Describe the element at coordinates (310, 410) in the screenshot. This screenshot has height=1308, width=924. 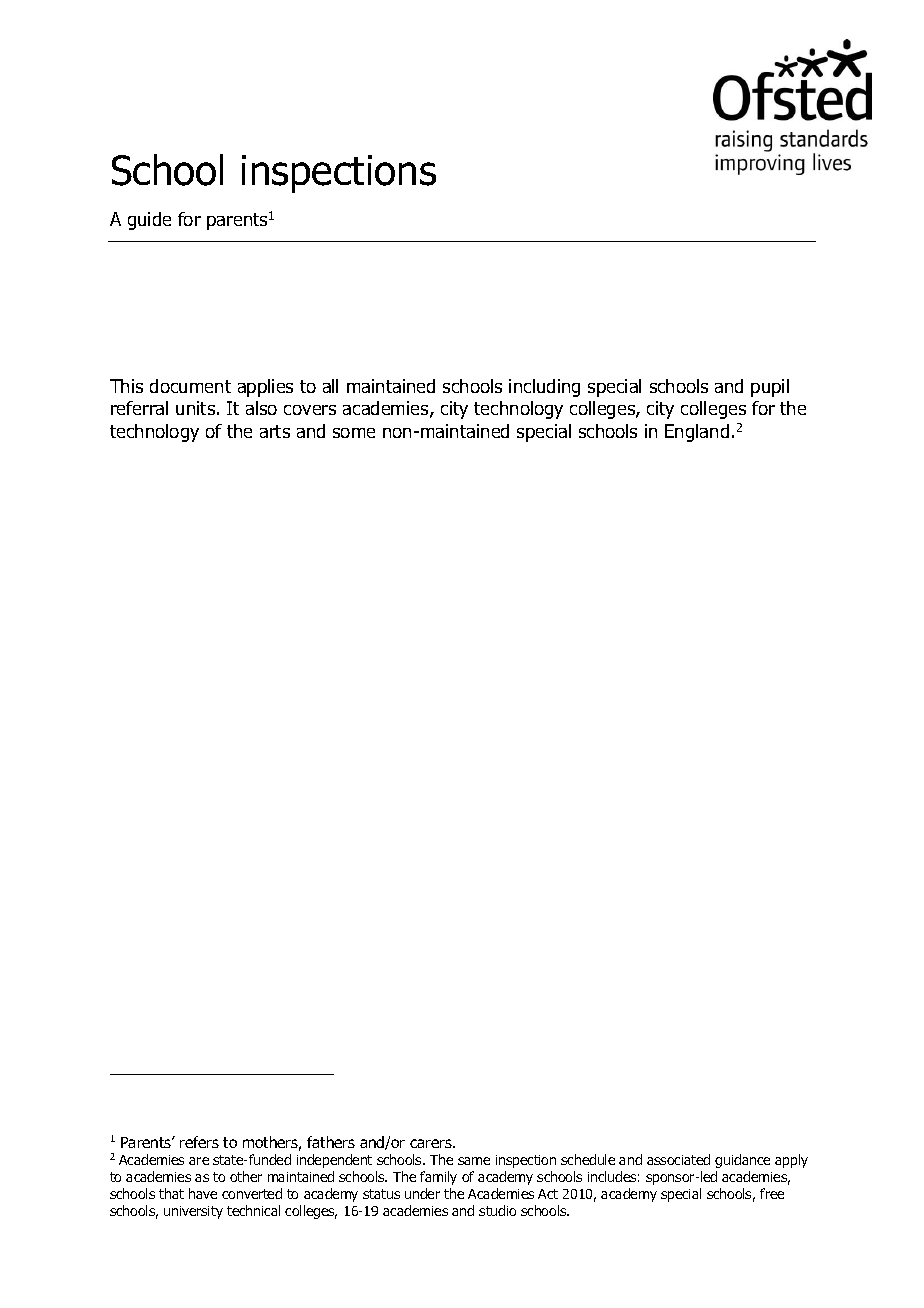
I see `covers` at that location.
